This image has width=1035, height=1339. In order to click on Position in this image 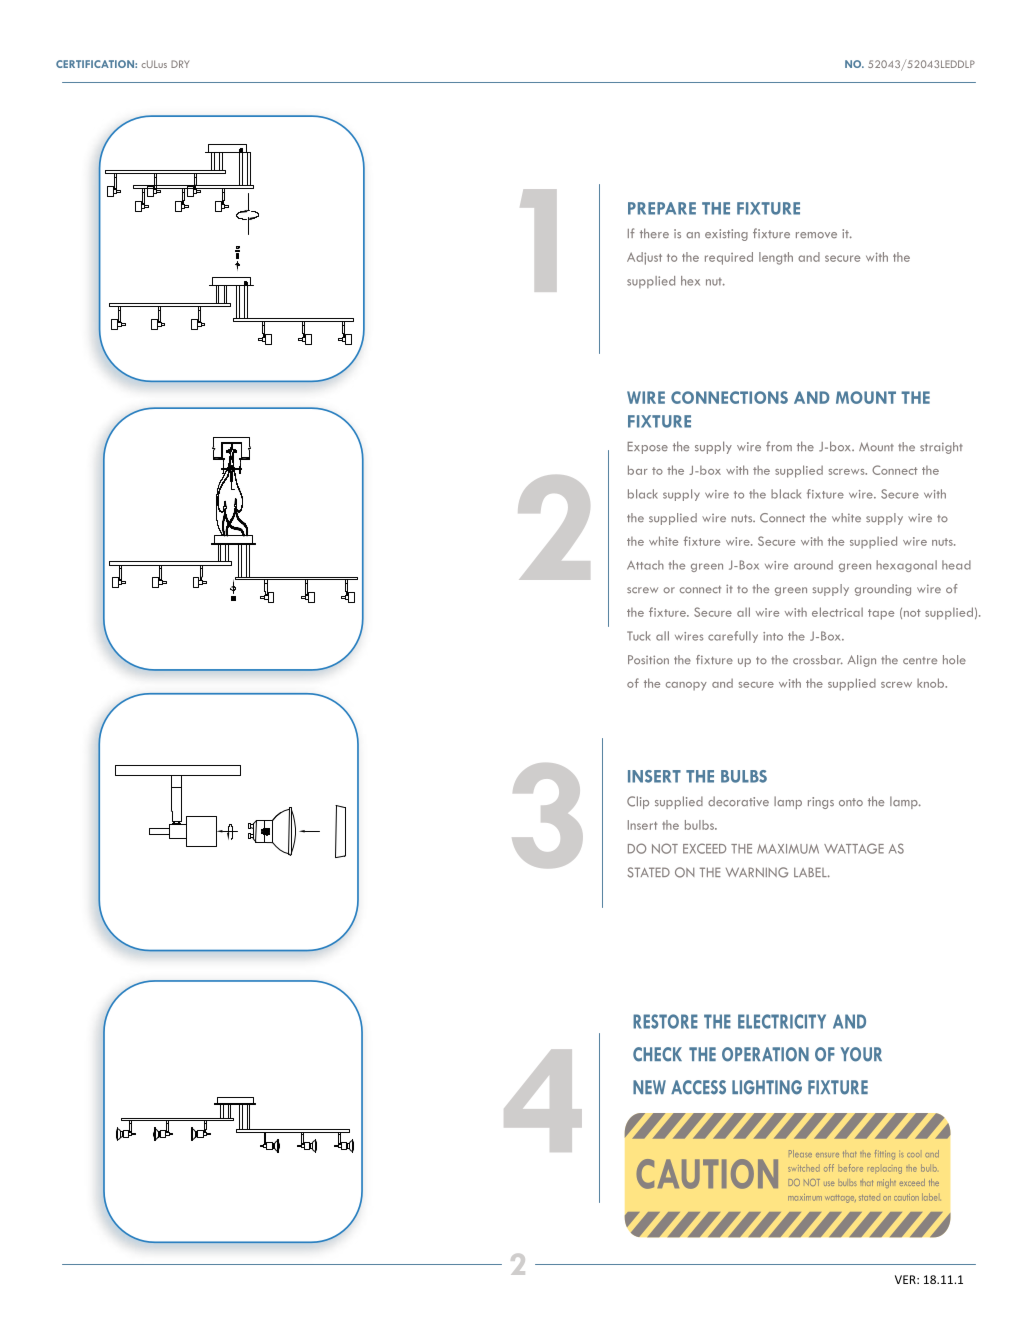, I will do `click(648, 659)`.
